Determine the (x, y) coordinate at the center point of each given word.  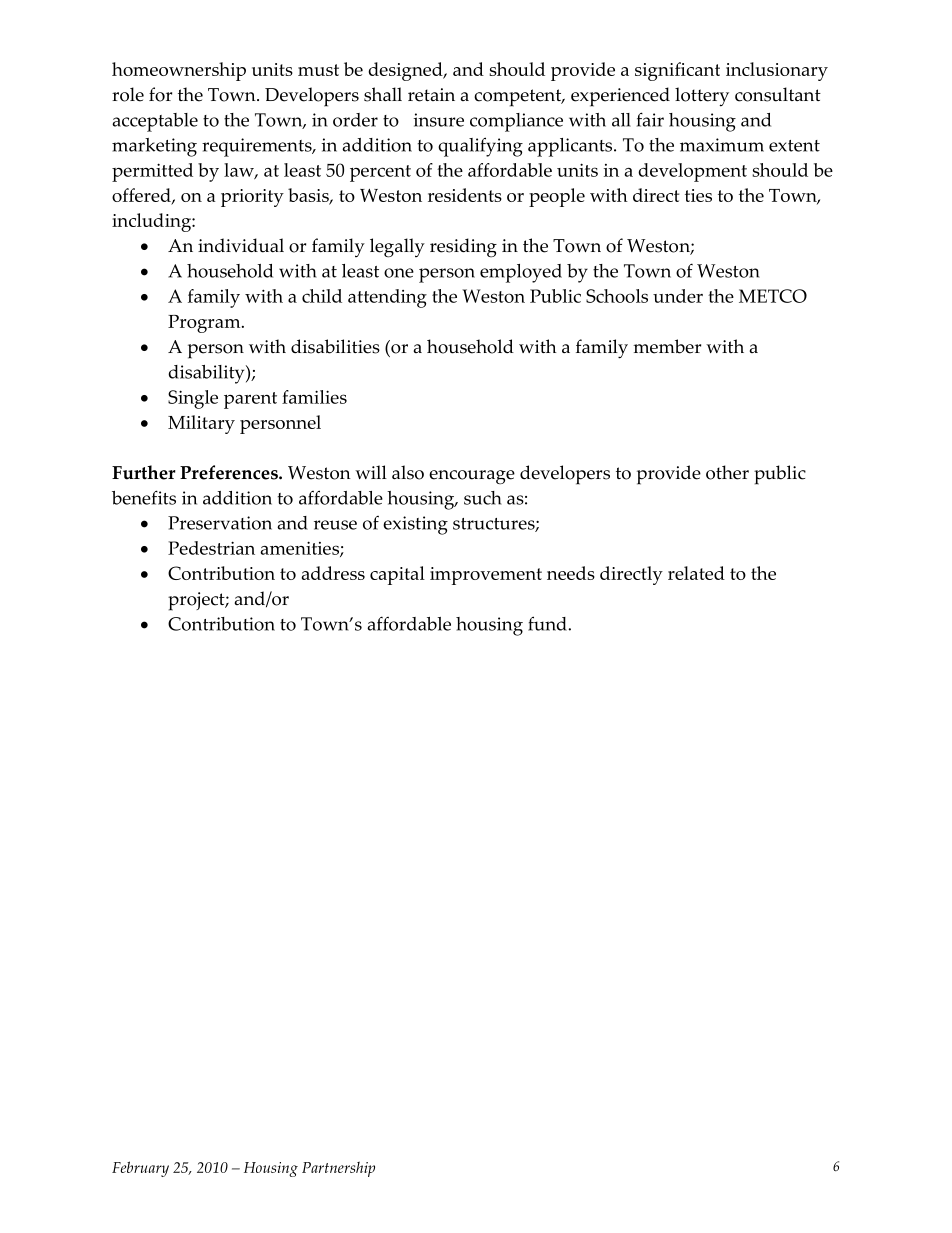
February (140, 1169)
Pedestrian (211, 548)
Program (205, 324)
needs (571, 573)
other (727, 472)
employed (521, 273)
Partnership (338, 1169)
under (678, 296)
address (333, 573)
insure (438, 120)
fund (548, 623)
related (696, 573)
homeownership (179, 71)
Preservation (220, 523)
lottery (702, 97)
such (483, 498)
